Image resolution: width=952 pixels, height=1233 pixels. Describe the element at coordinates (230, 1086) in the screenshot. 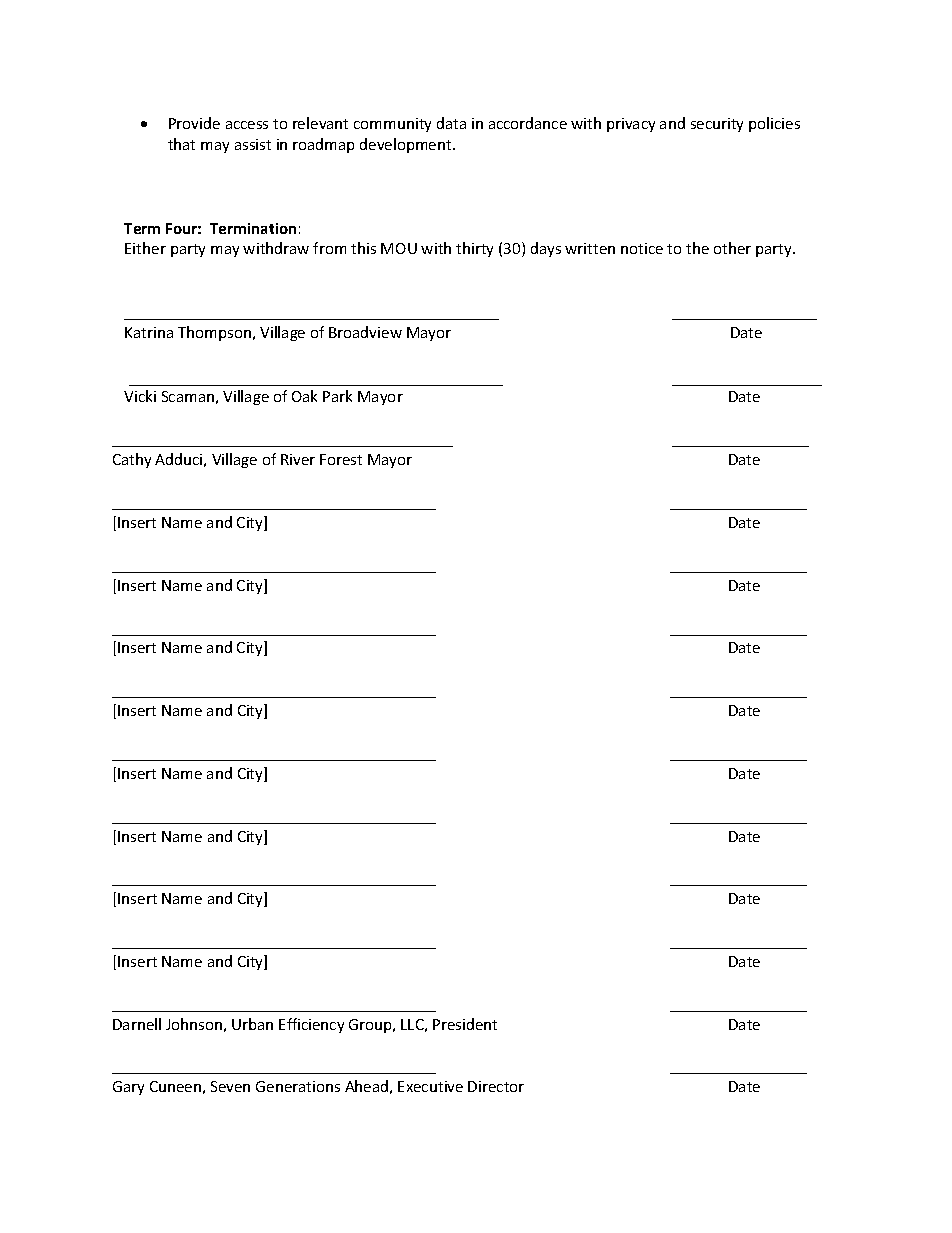

I see `Seven` at that location.
